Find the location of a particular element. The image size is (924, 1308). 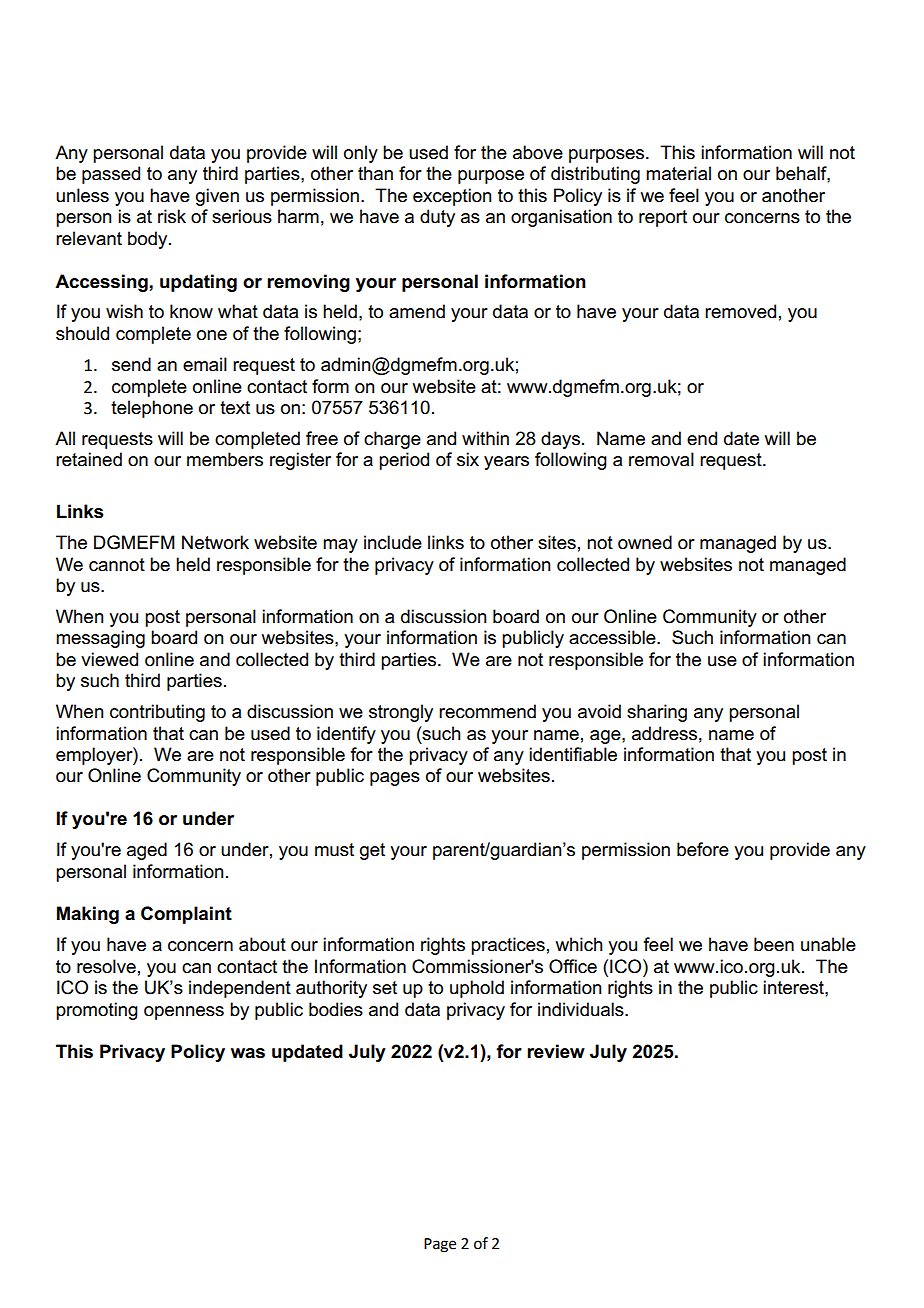

recommend is located at coordinates (487, 711).
